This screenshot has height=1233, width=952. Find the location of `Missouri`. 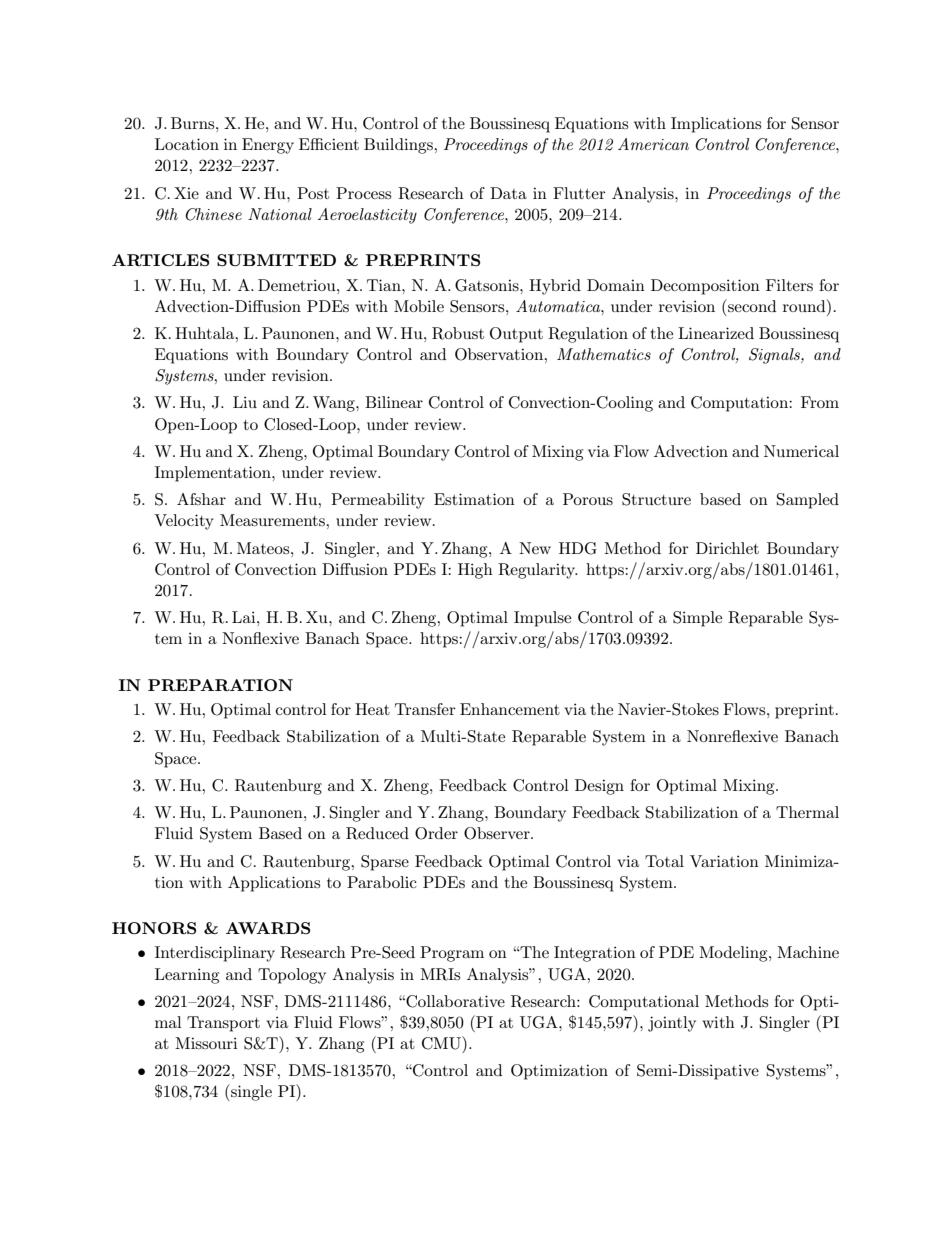

Missouri is located at coordinates (206, 1043).
